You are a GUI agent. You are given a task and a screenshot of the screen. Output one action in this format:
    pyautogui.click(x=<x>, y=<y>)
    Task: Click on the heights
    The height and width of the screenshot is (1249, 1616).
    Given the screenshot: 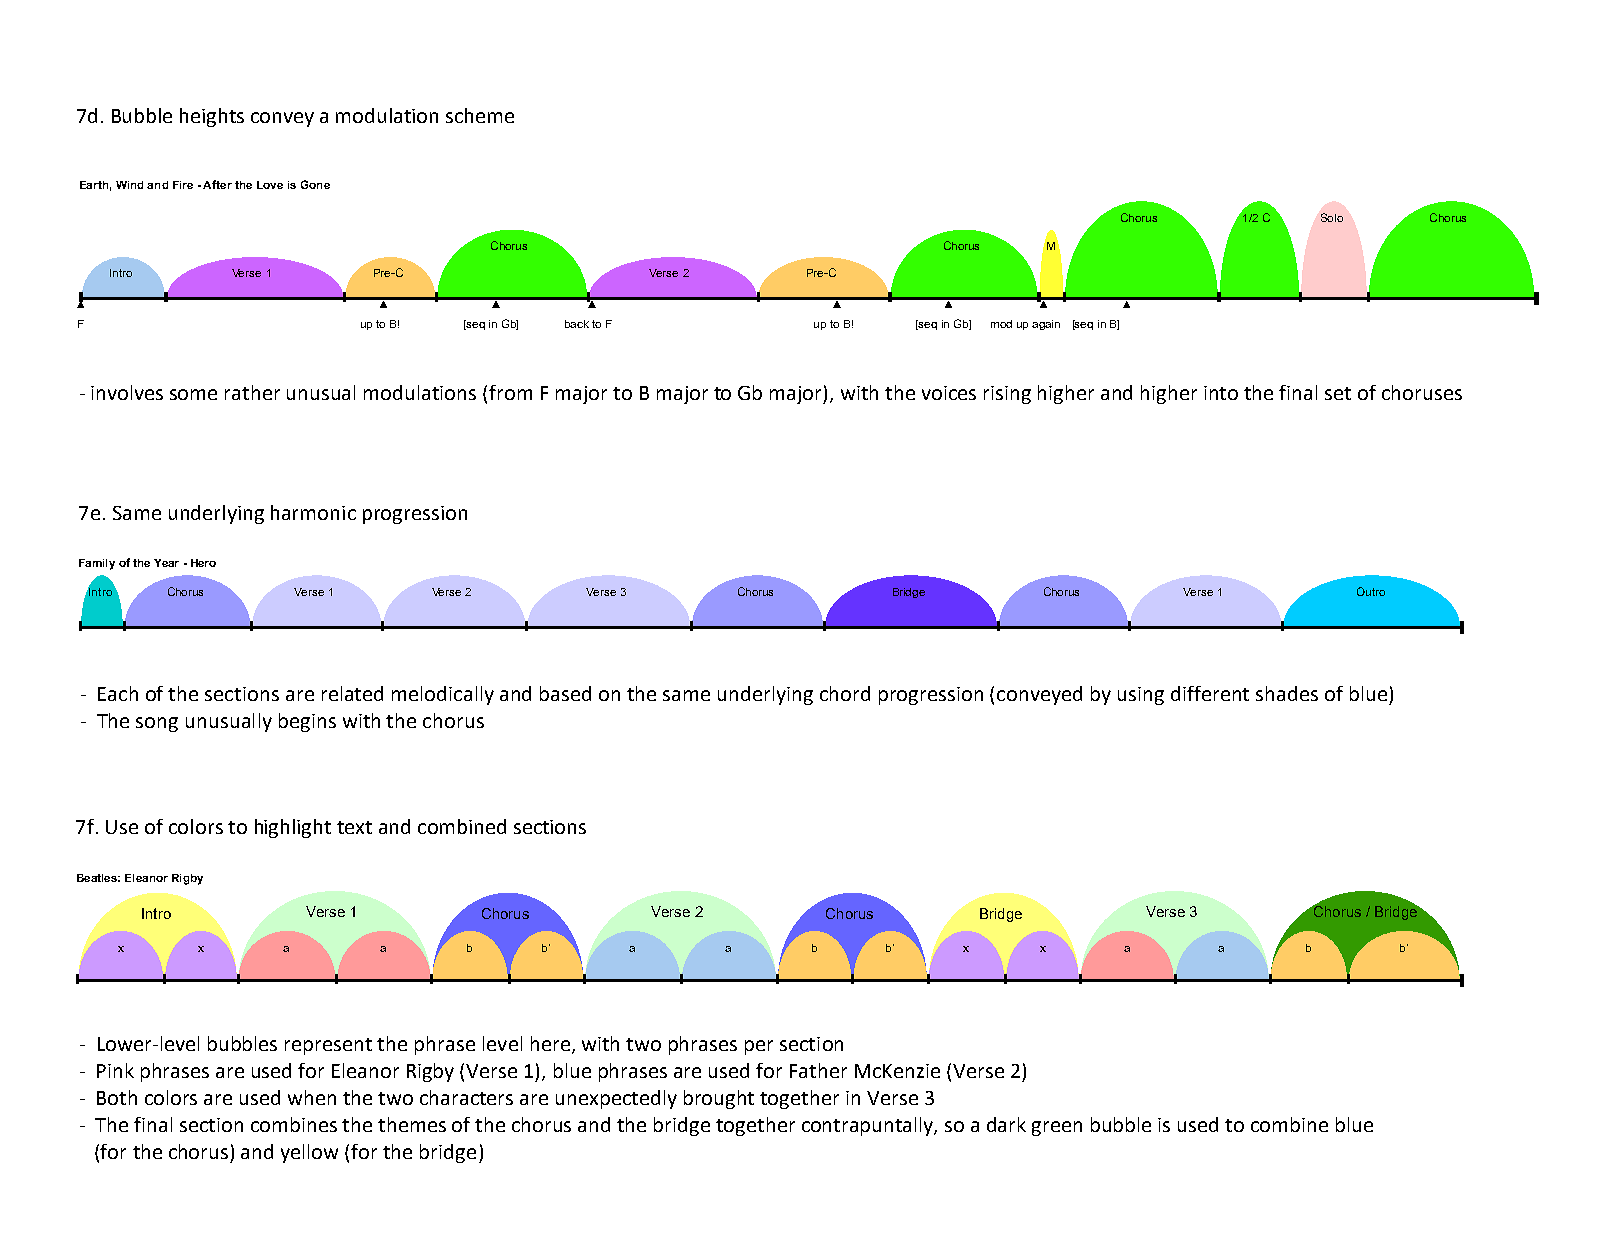 What is the action you would take?
    pyautogui.click(x=212, y=117)
